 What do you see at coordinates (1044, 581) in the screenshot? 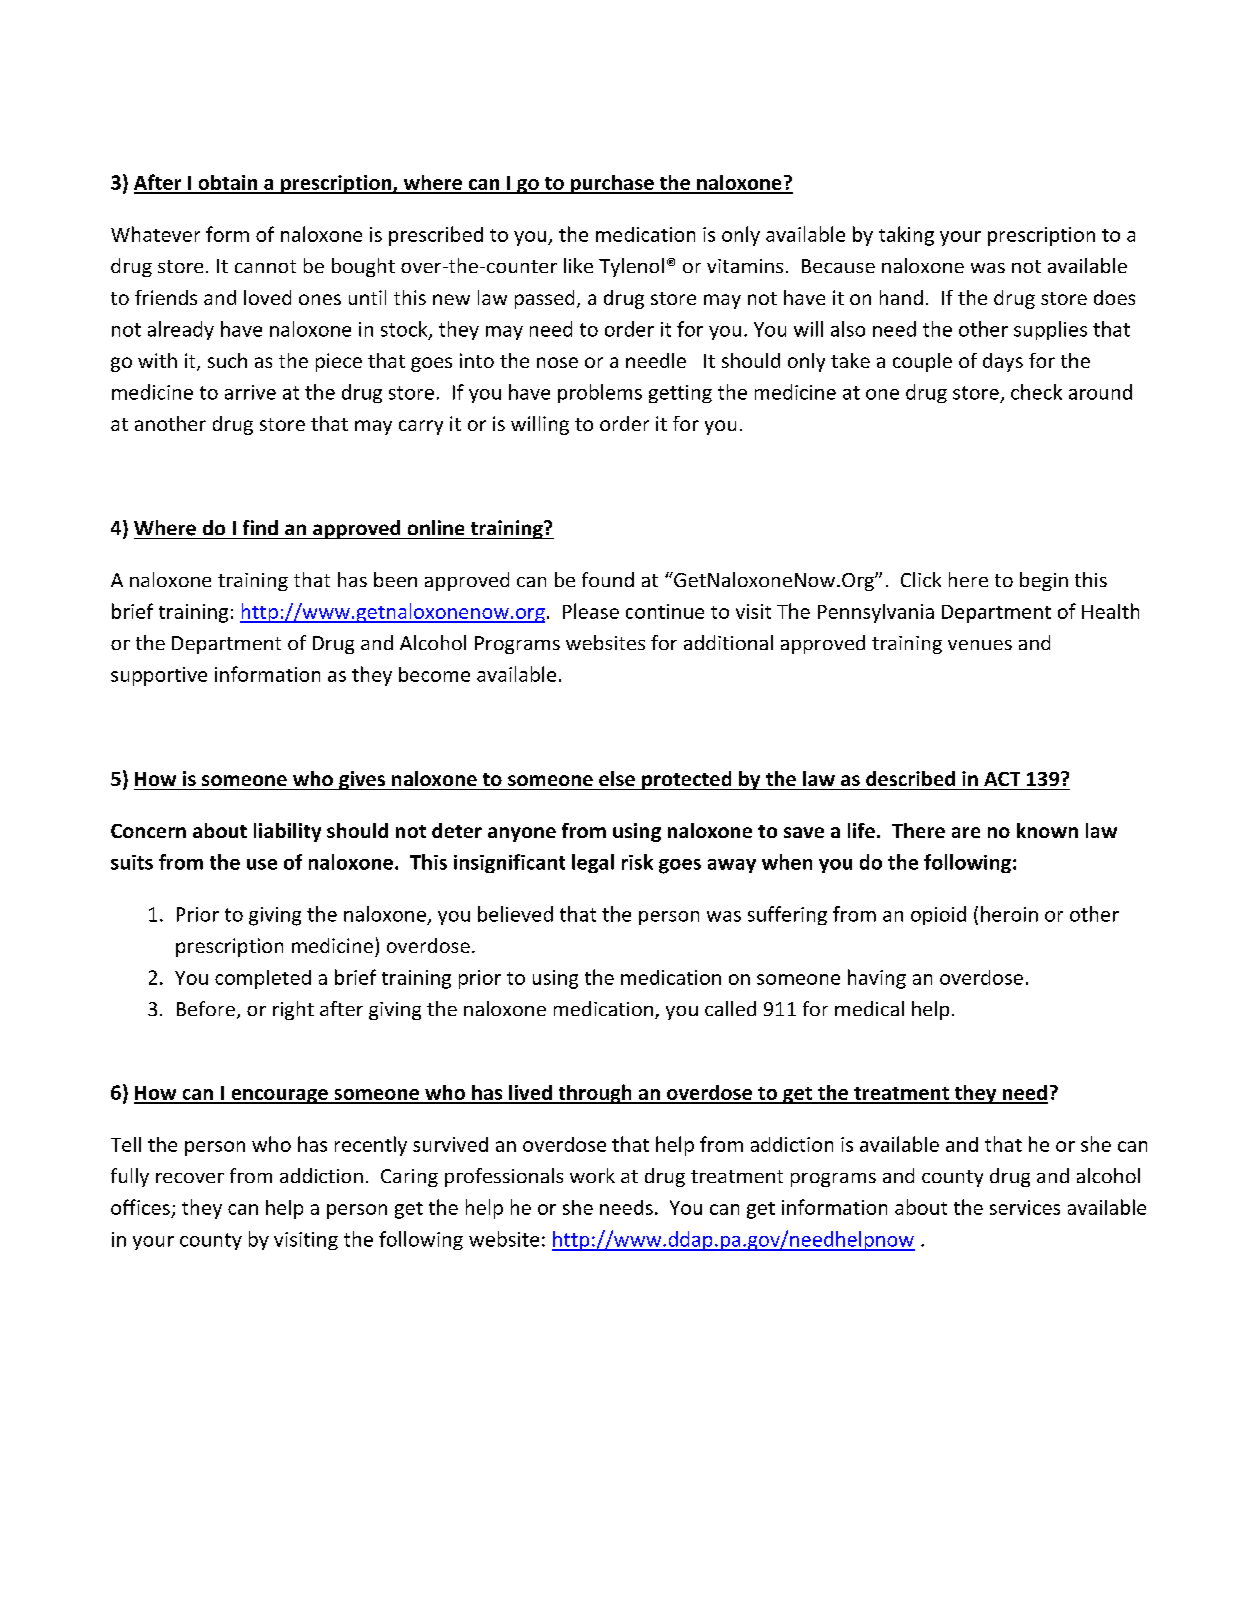
I see `begin` at bounding box center [1044, 581].
